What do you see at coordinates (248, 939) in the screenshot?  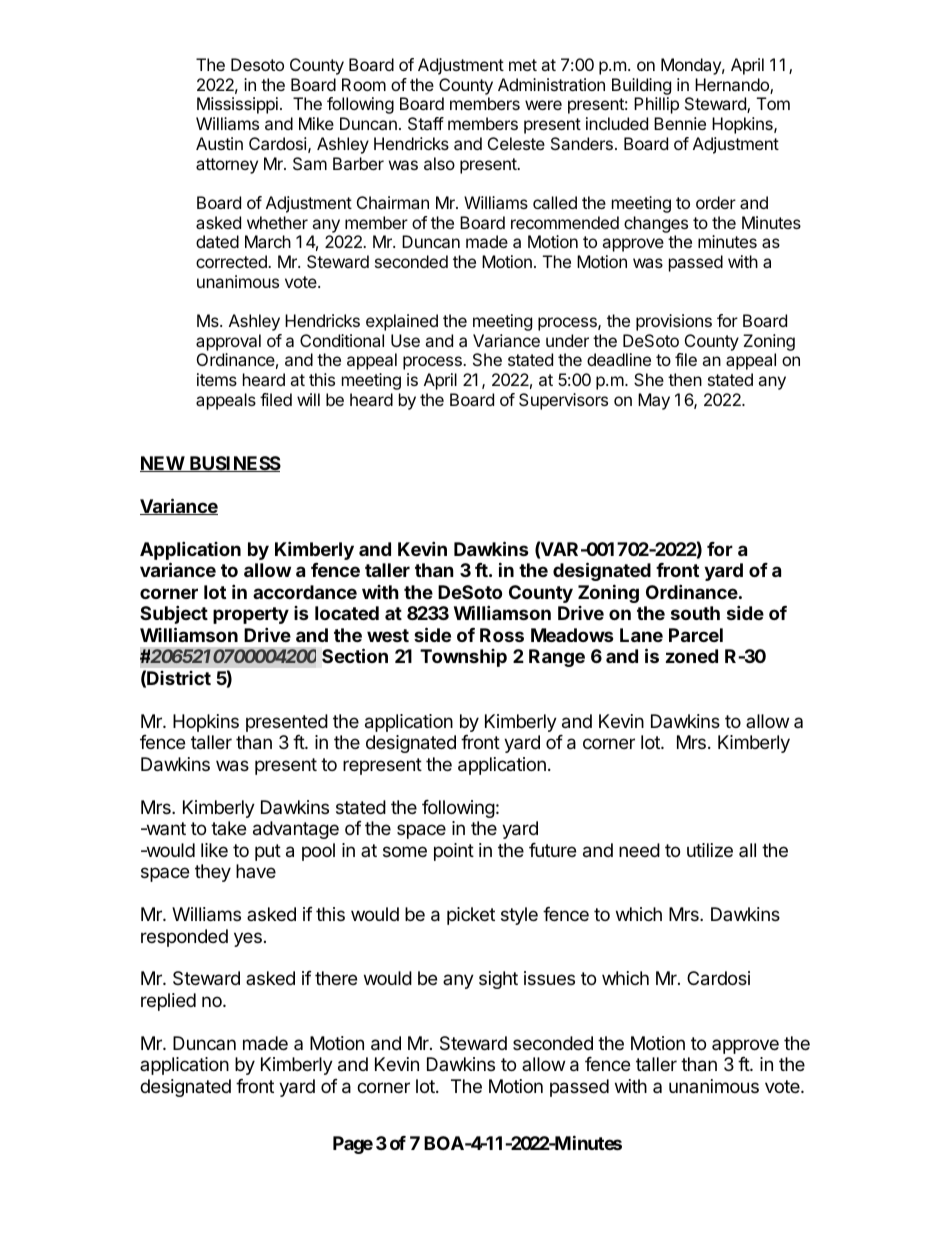 I see `yes` at bounding box center [248, 939].
